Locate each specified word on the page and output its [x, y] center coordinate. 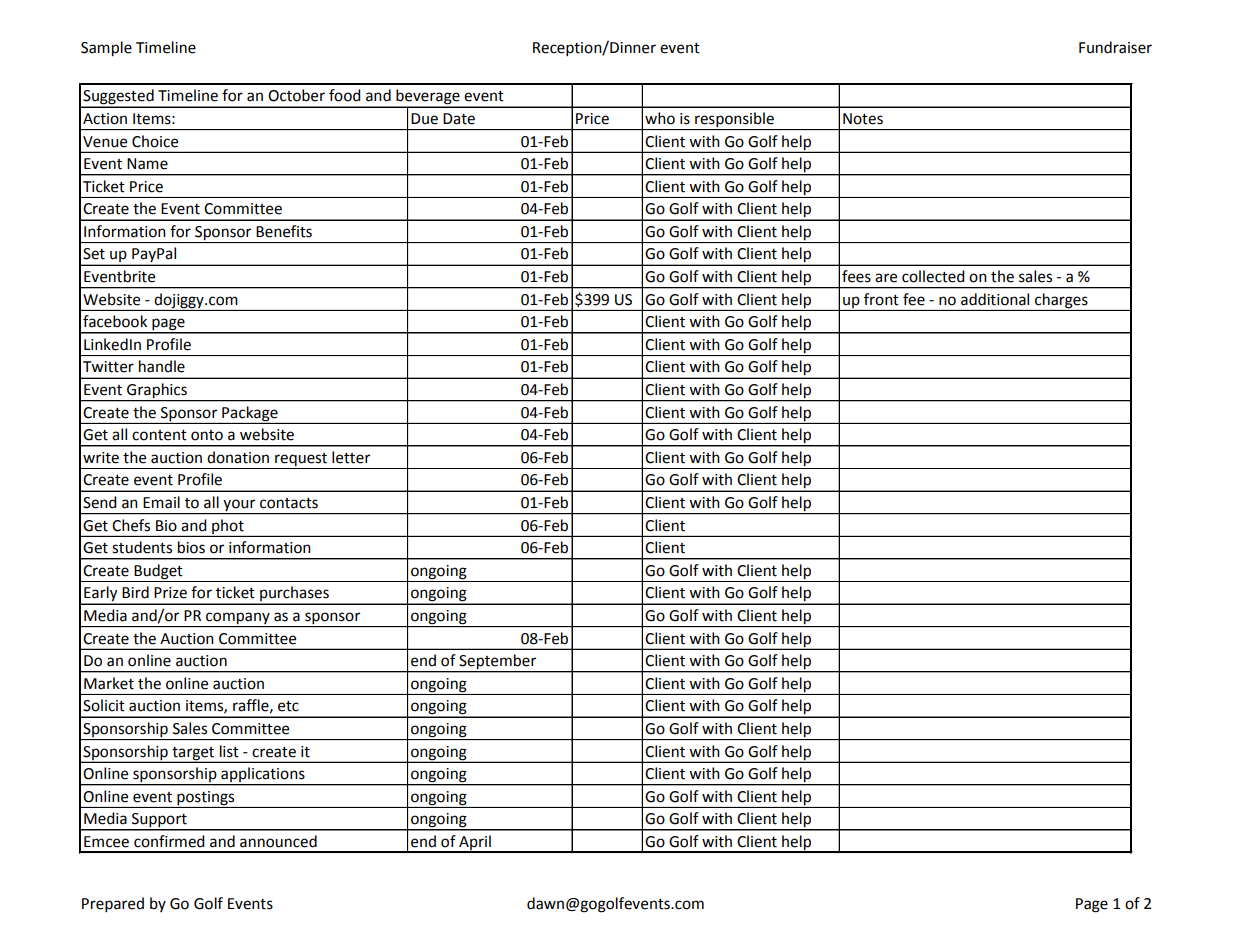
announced [278, 841]
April [475, 843]
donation [238, 457]
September [498, 663]
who [660, 118]
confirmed [169, 841]
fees [856, 276]
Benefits [284, 231]
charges [1061, 301]
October [296, 95]
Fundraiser [1115, 47]
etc [288, 706]
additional [995, 299]
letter [351, 457]
